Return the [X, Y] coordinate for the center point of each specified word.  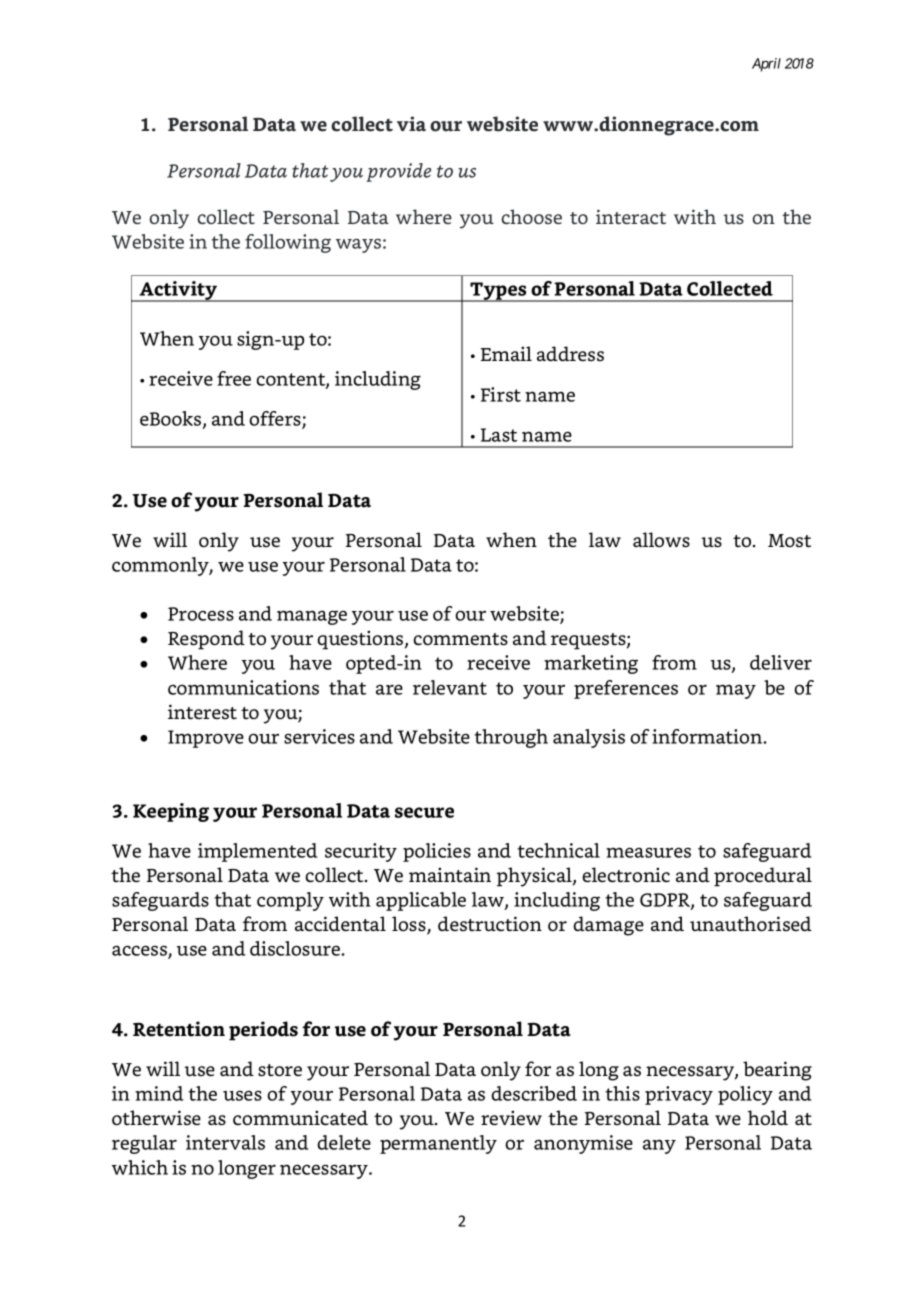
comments [460, 639]
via [411, 124]
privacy [679, 1095]
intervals [225, 1142]
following [288, 243]
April [766, 65]
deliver [781, 662]
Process [201, 614]
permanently [438, 1144]
